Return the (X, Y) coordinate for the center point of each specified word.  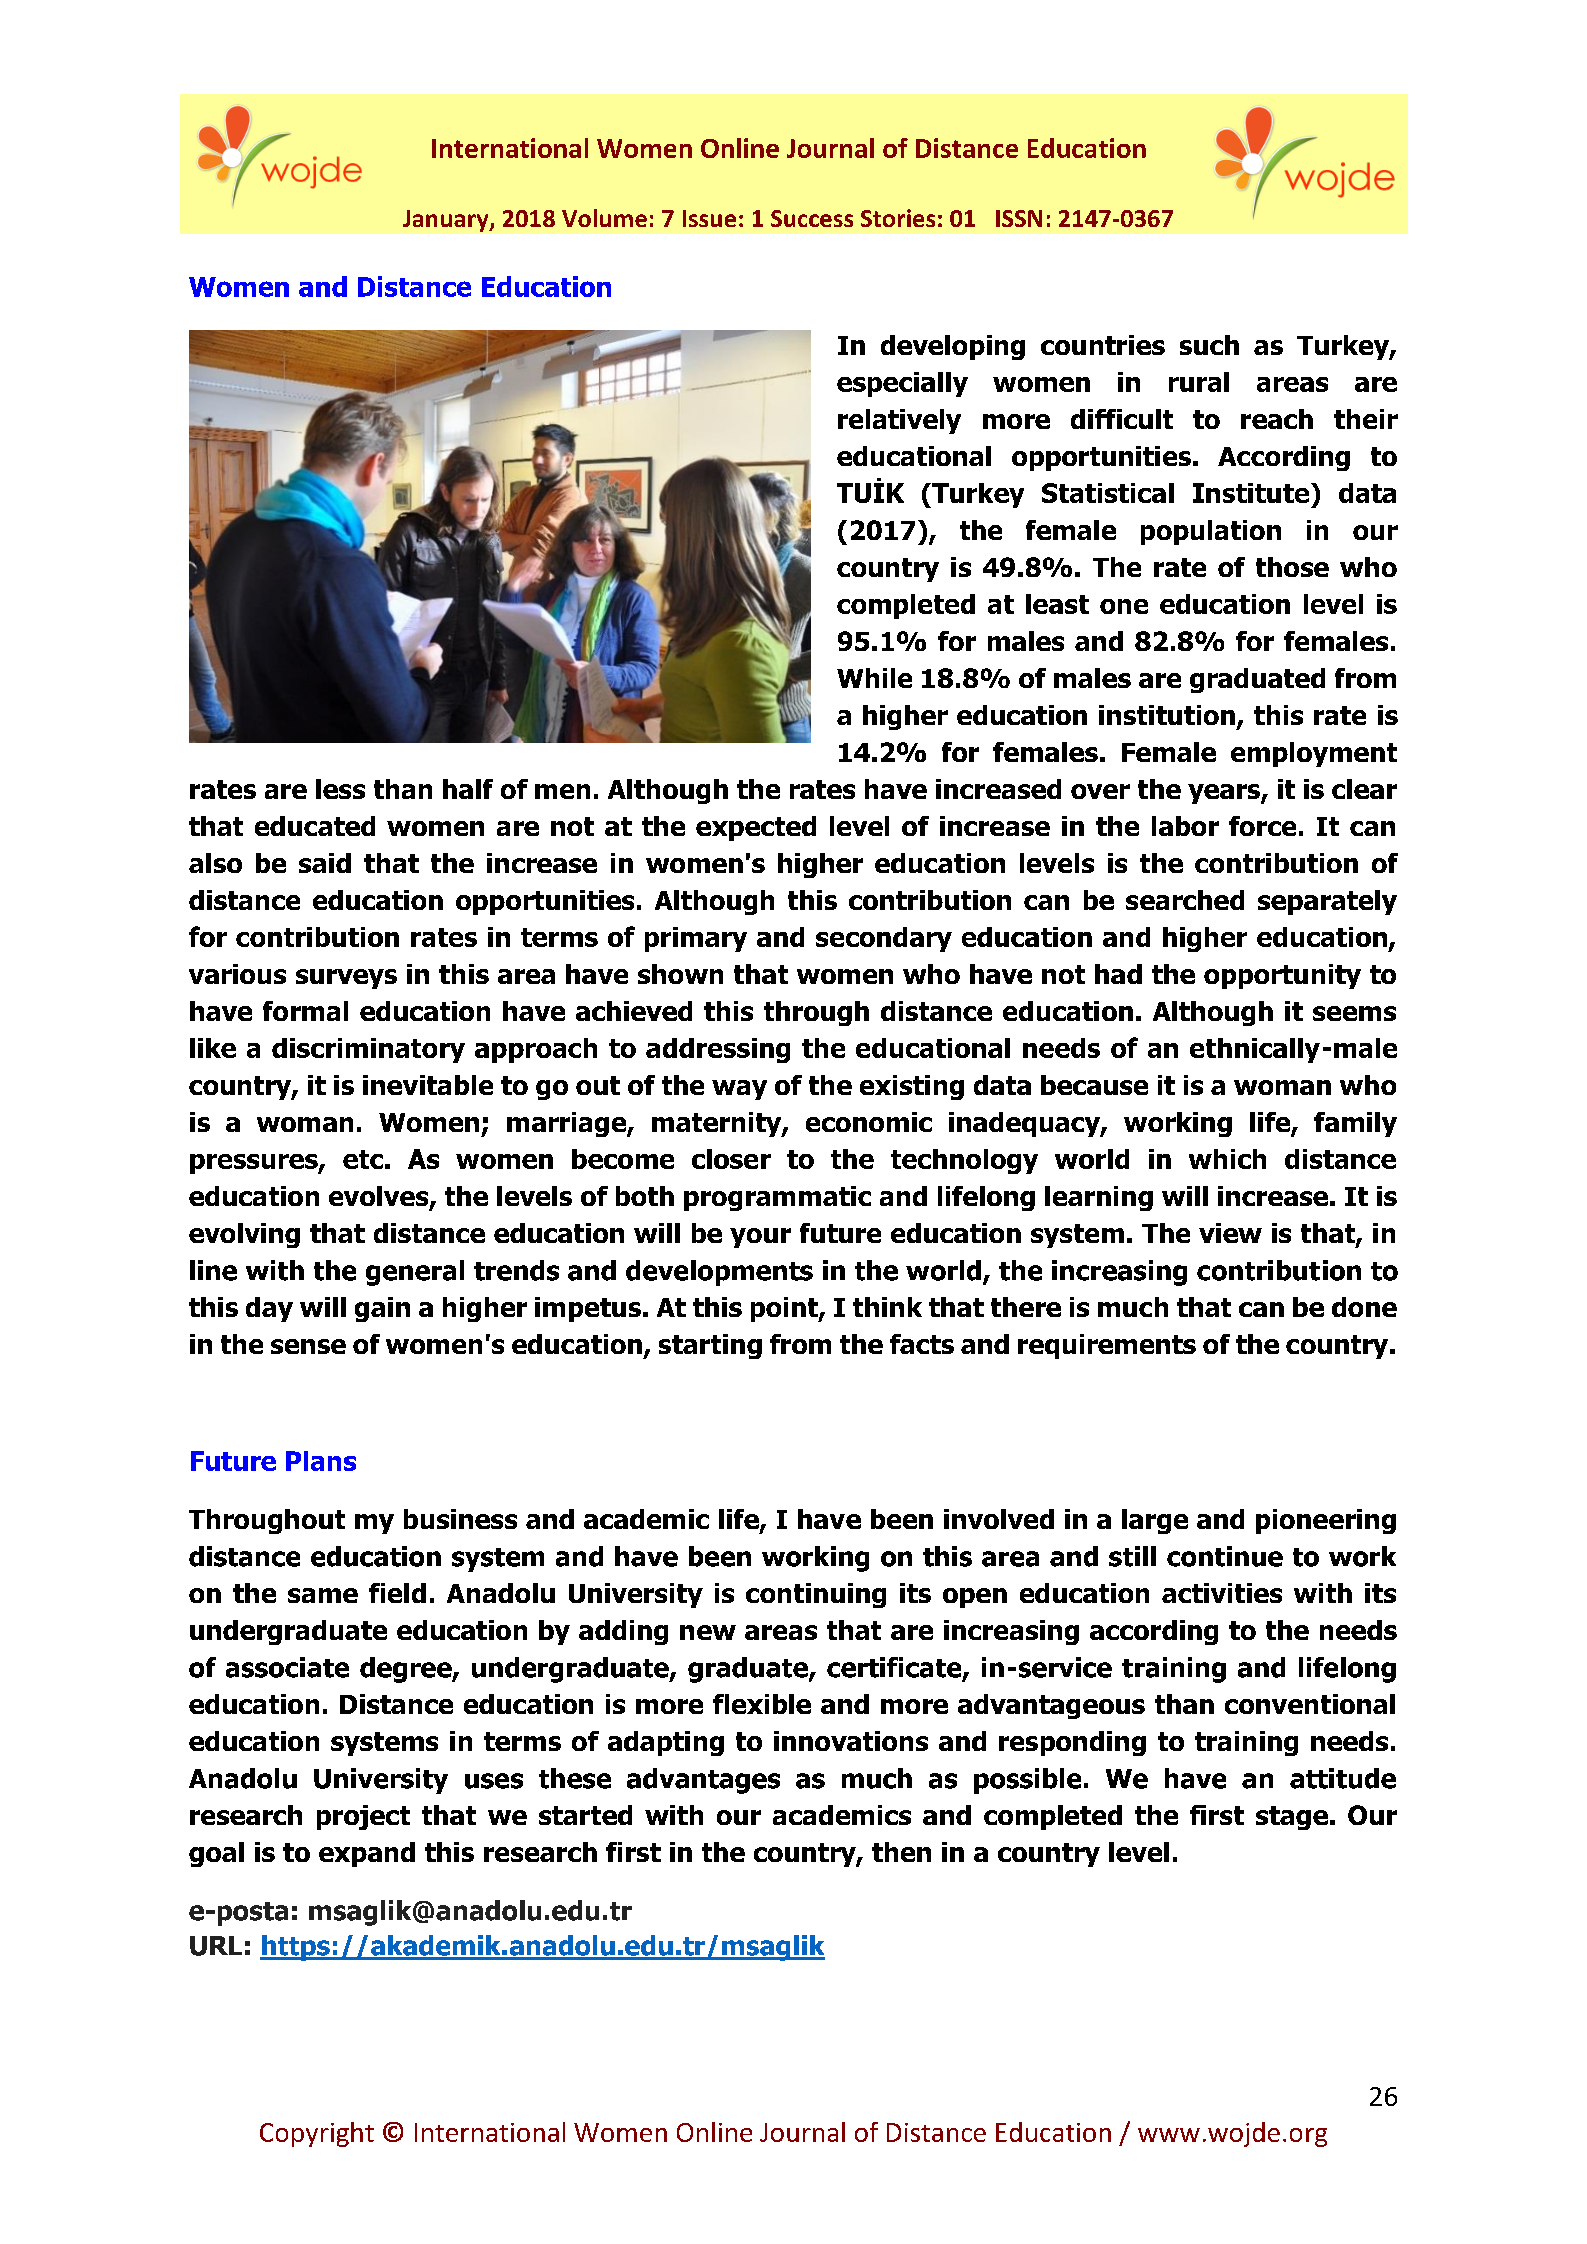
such (1209, 345)
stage (1292, 1818)
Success (812, 218)
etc (363, 1159)
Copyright (317, 2134)
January (447, 221)
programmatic (777, 1198)
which (1227, 1159)
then (901, 1852)
